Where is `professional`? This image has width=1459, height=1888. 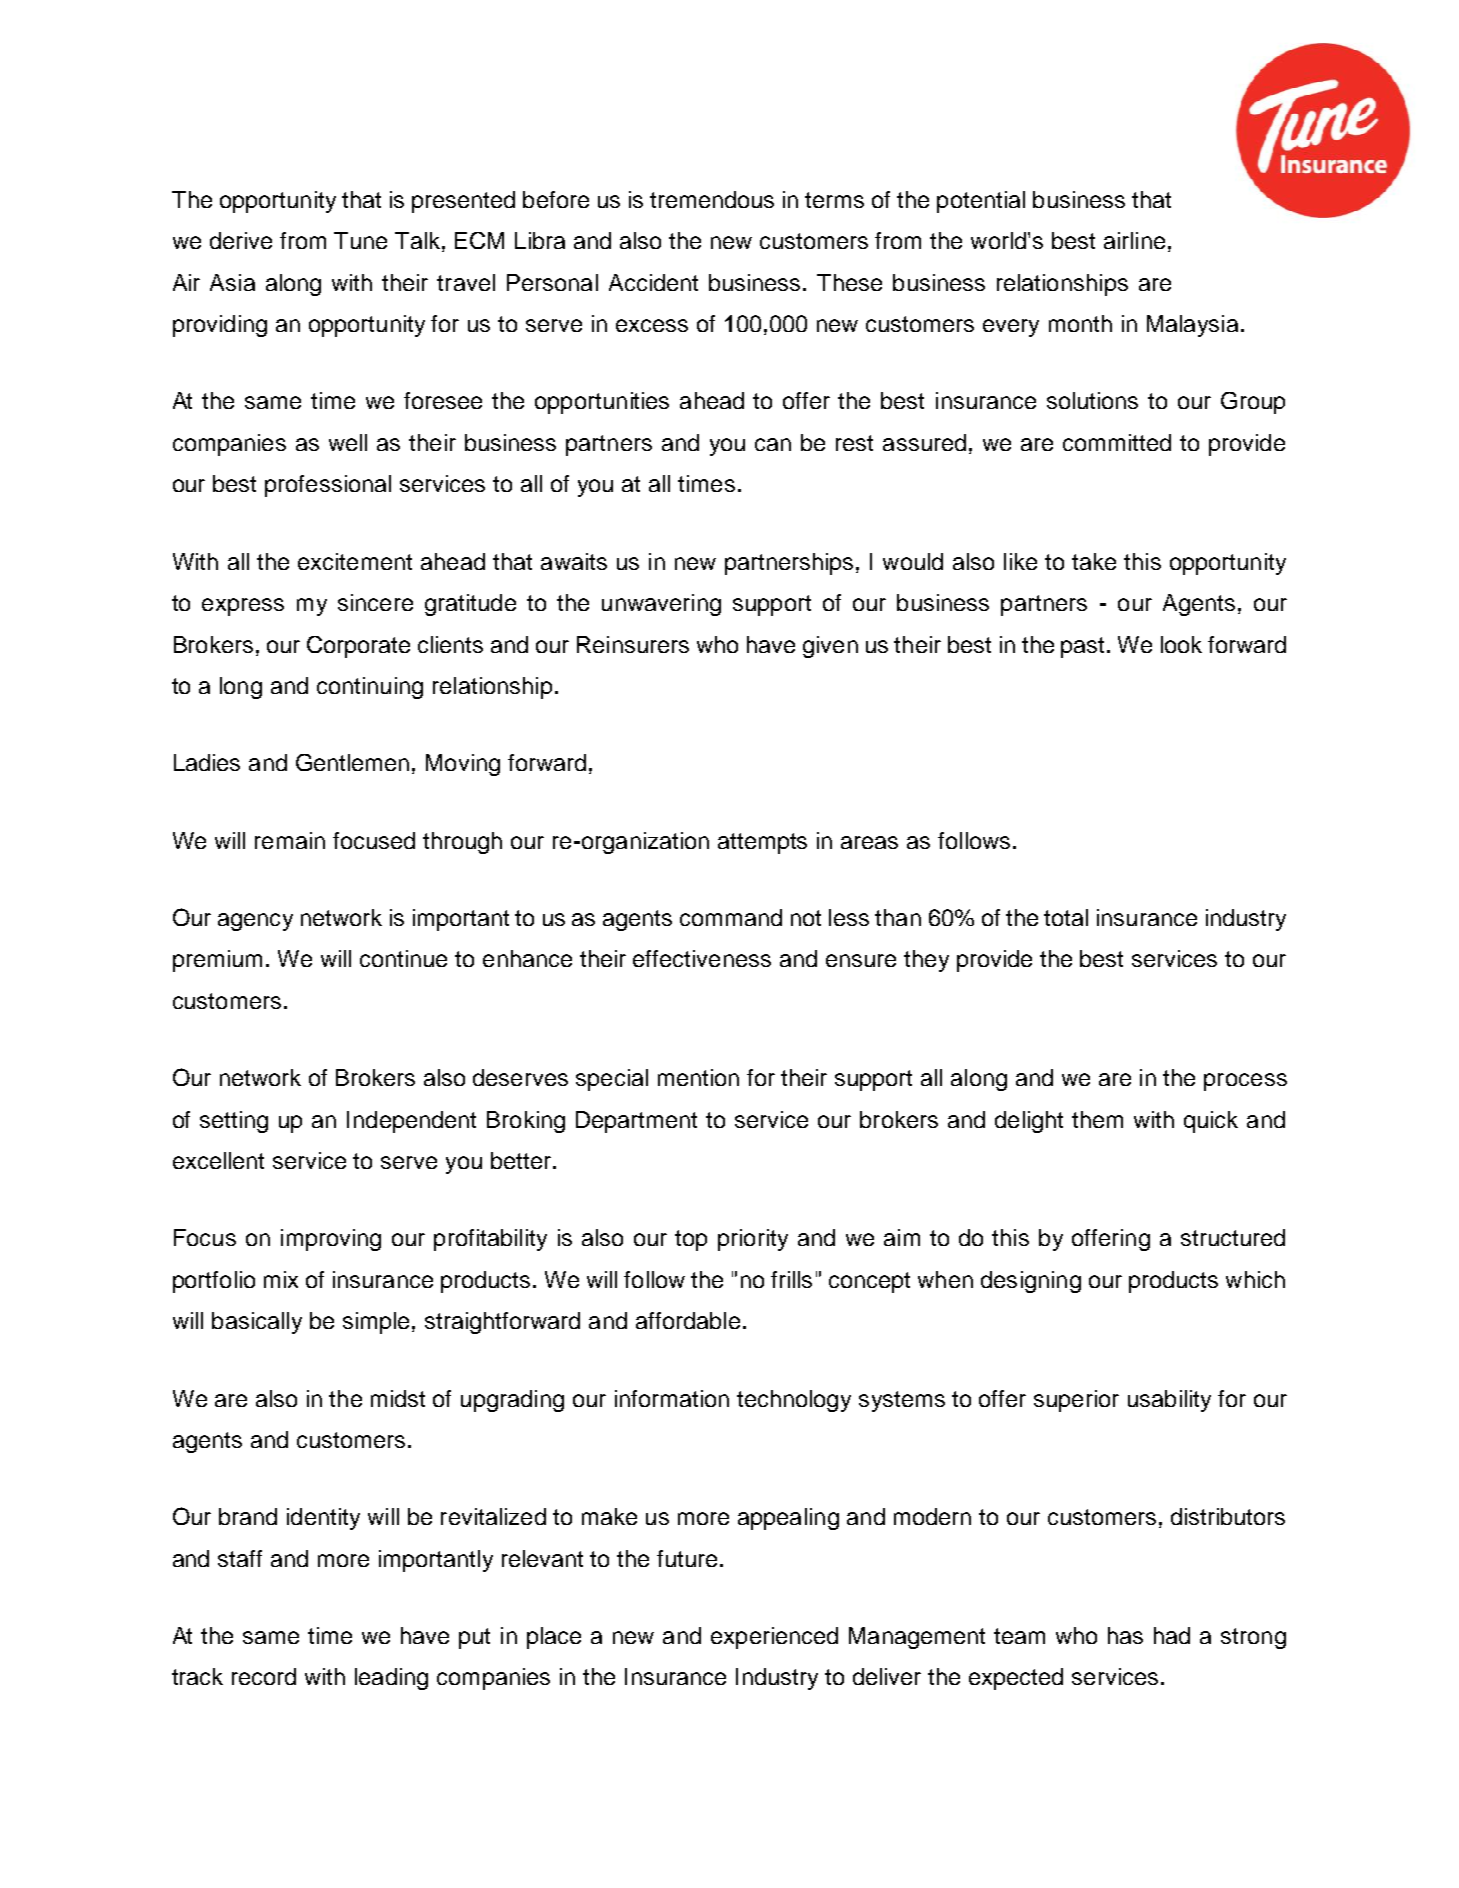 professional is located at coordinates (328, 486).
